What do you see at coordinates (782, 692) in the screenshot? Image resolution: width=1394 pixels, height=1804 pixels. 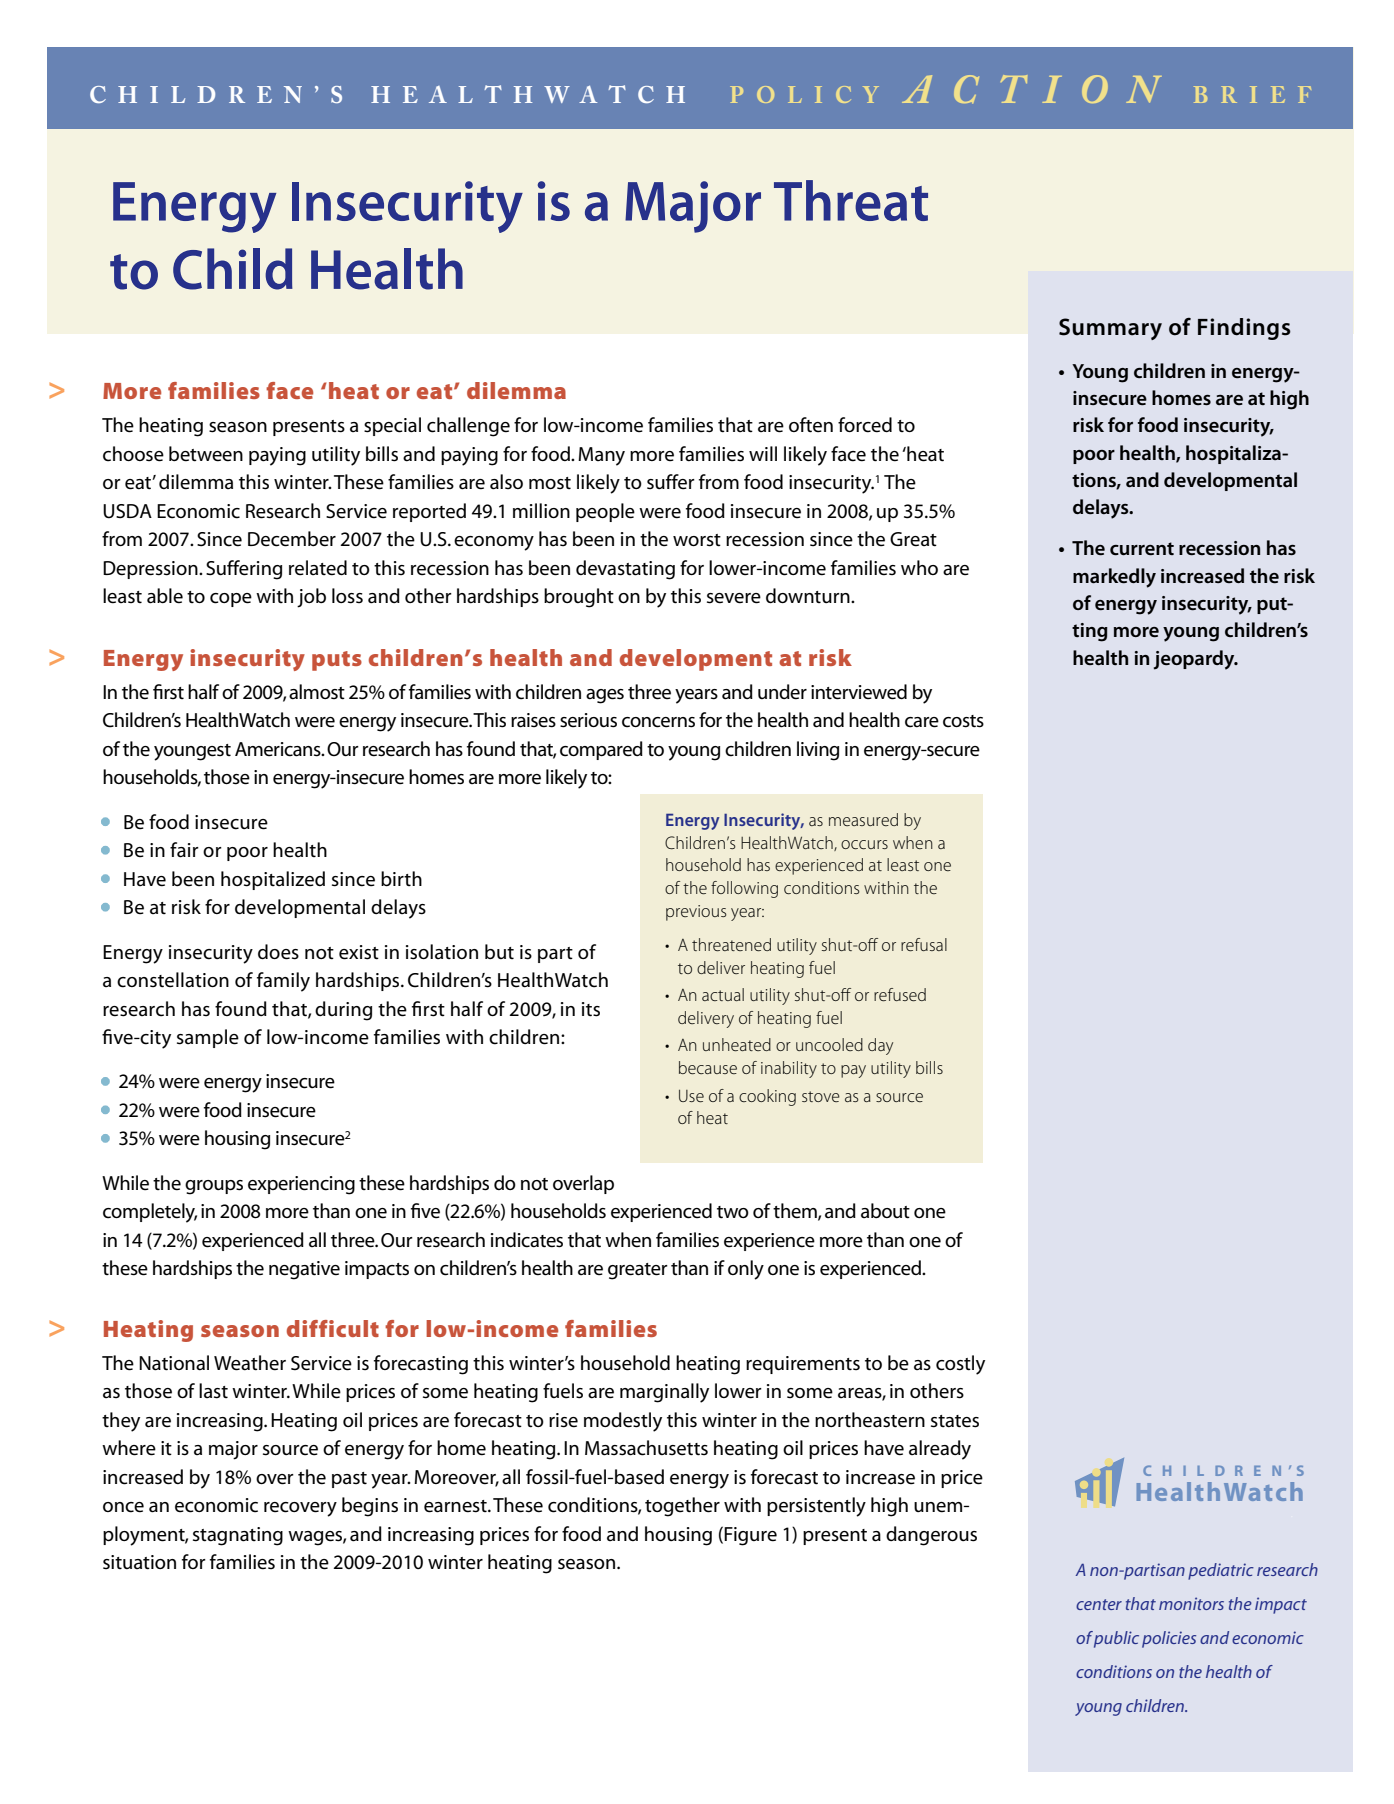 I see `under` at bounding box center [782, 692].
